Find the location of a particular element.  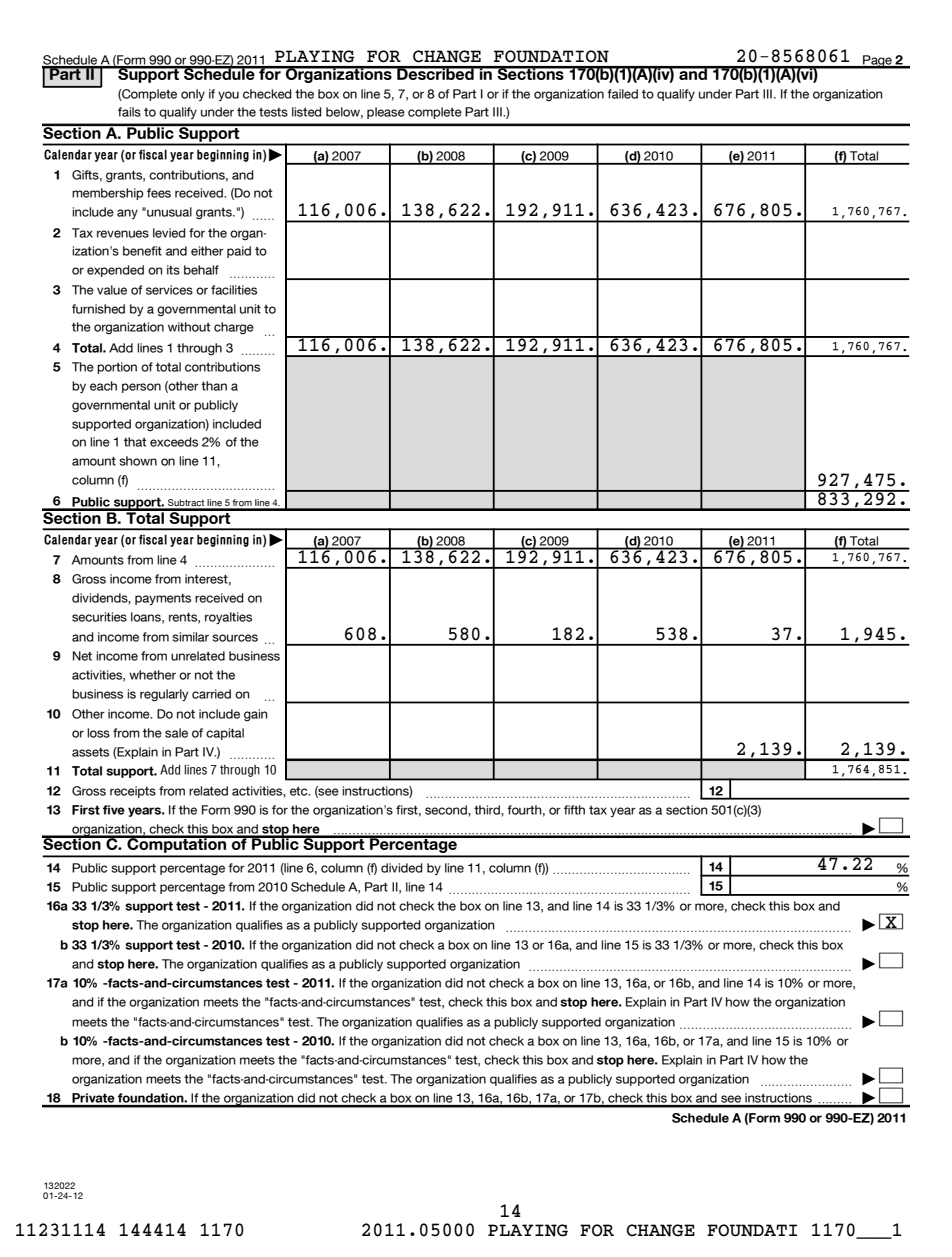

fails is located at coordinates (129, 112).
